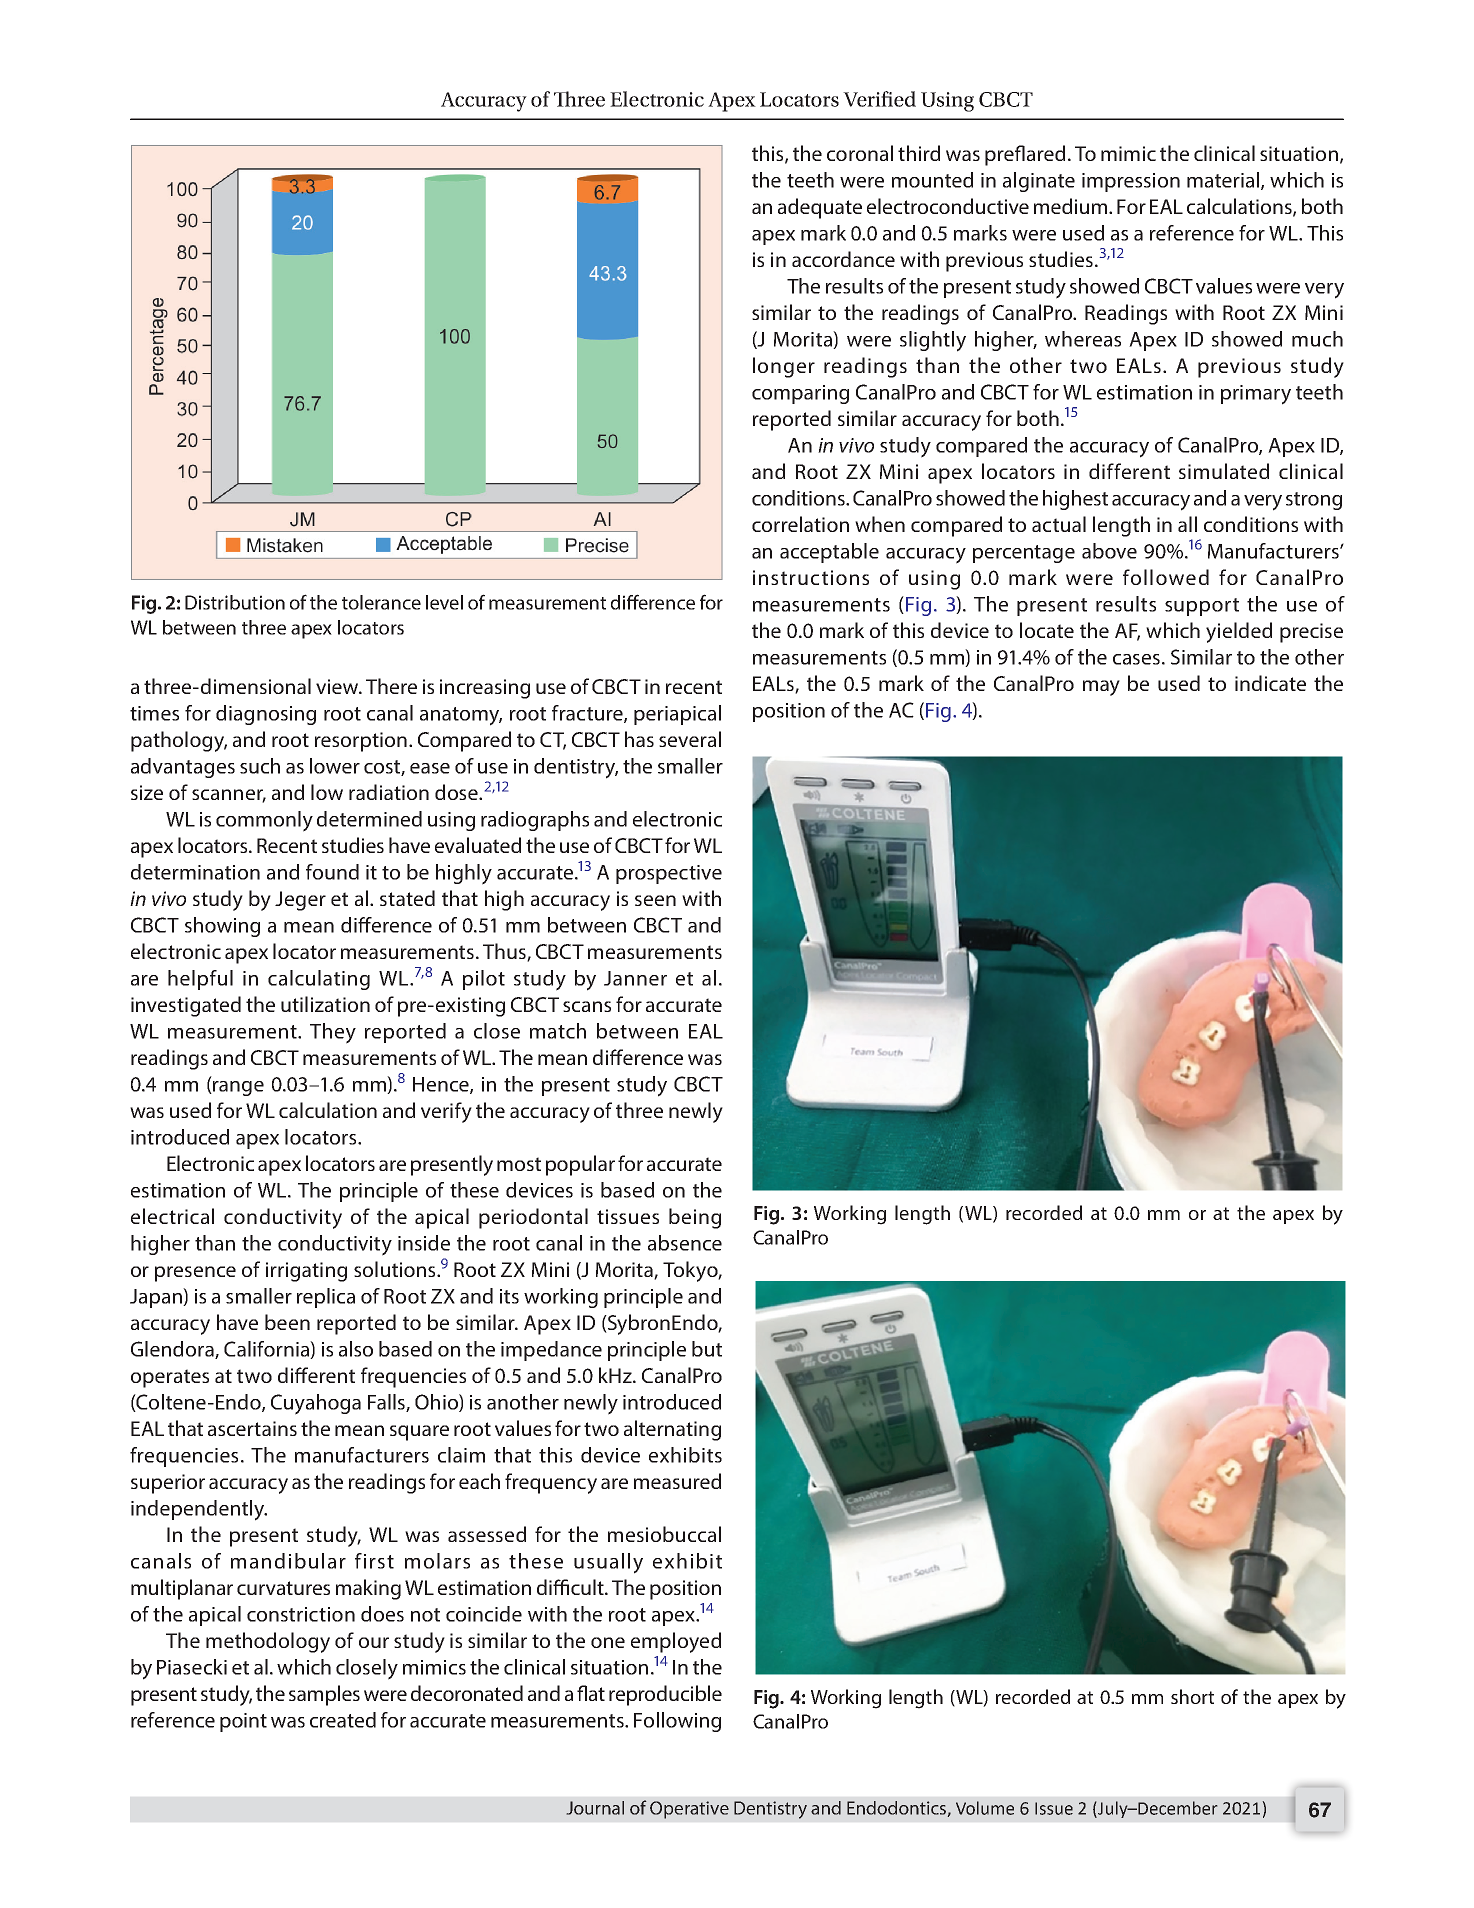 This screenshot has width=1474, height=1908. What do you see at coordinates (695, 1218) in the screenshot?
I see `being` at bounding box center [695, 1218].
